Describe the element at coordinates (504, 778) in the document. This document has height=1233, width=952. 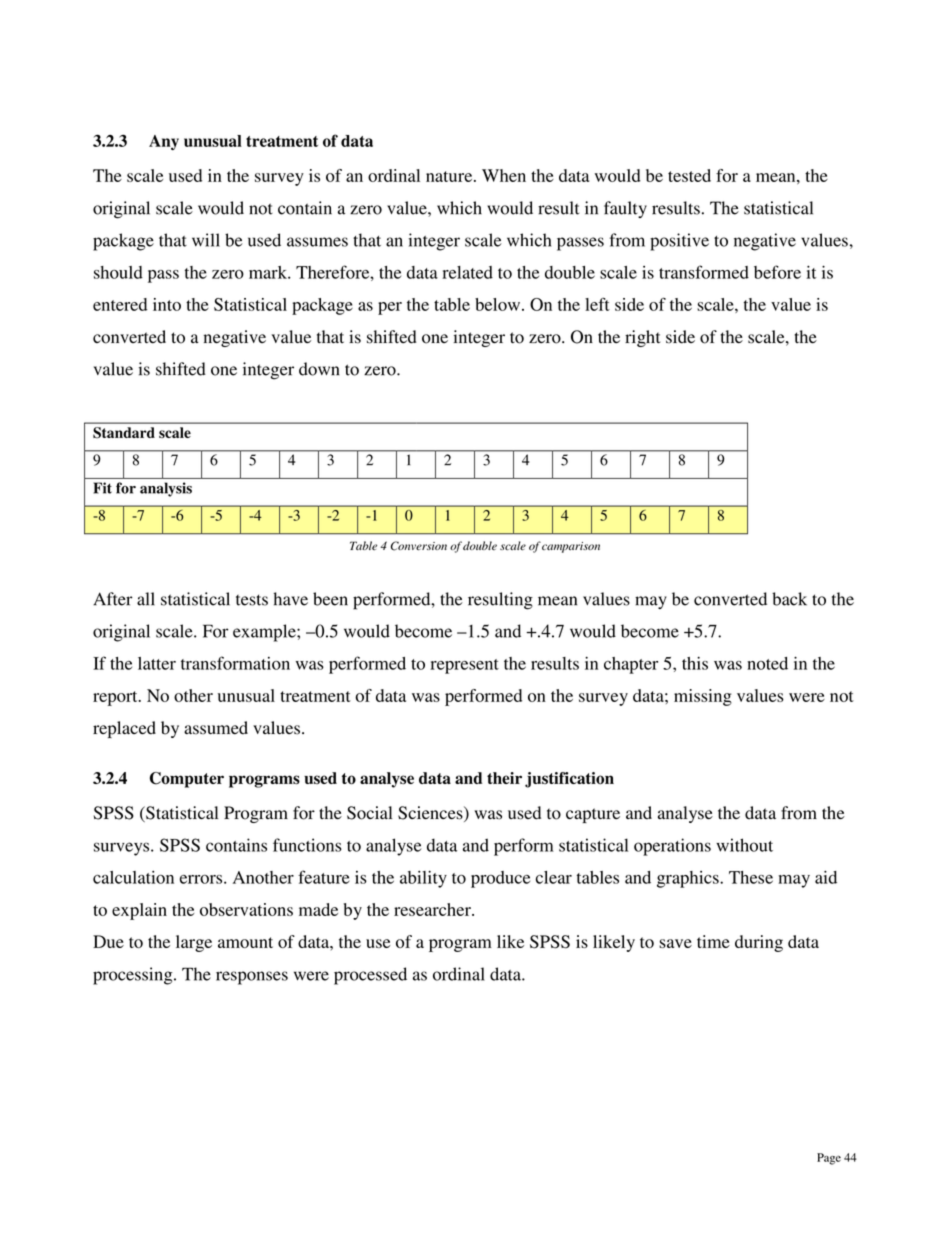
I see `their` at that location.
